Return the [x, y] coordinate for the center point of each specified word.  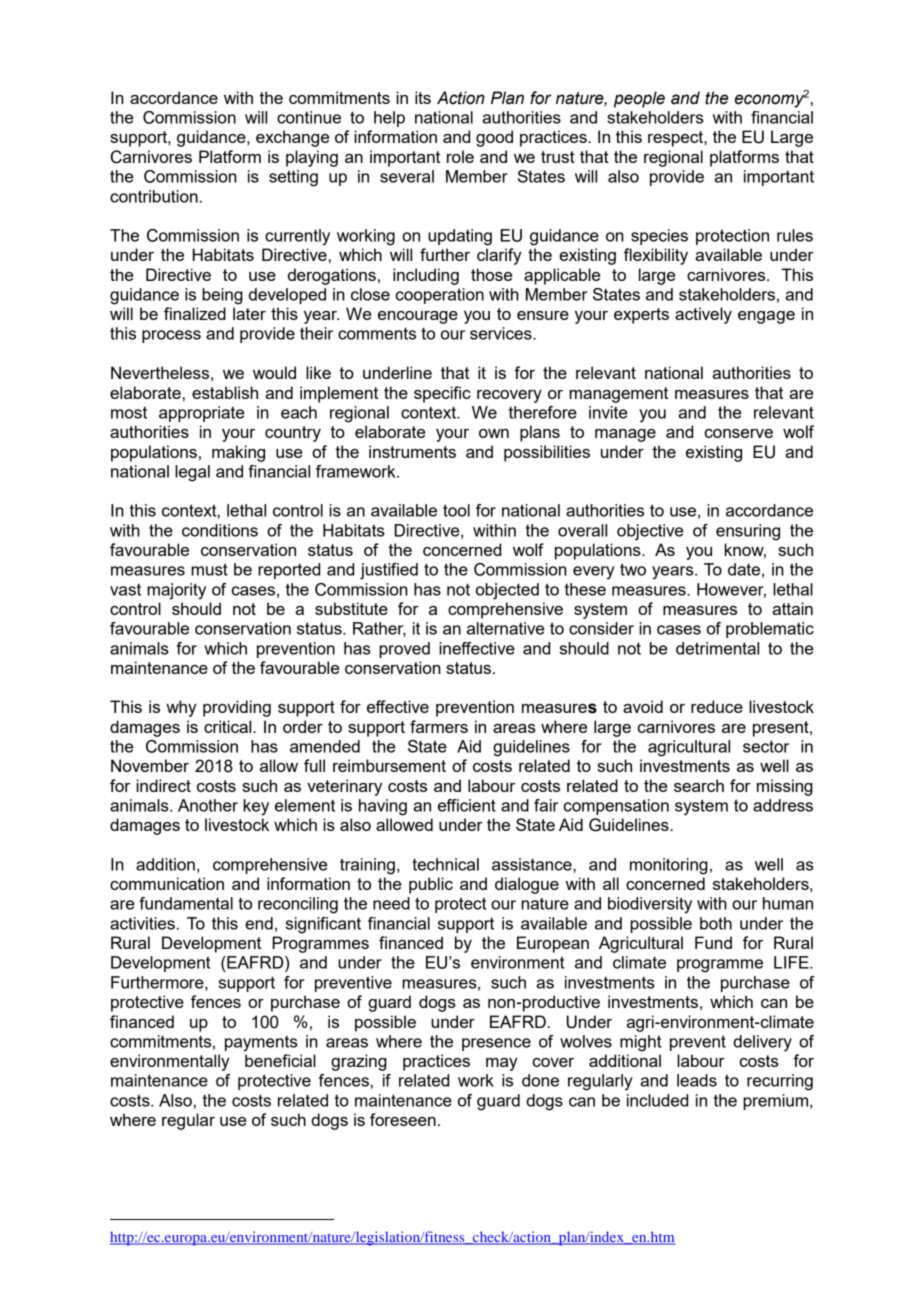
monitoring [669, 866]
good [494, 138]
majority [176, 591]
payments [261, 1044]
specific [442, 394]
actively [703, 315]
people [639, 99]
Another [208, 805]
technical [445, 864]
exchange [292, 138]
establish [225, 392]
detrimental [717, 648]
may [502, 1064]
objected [507, 591]
